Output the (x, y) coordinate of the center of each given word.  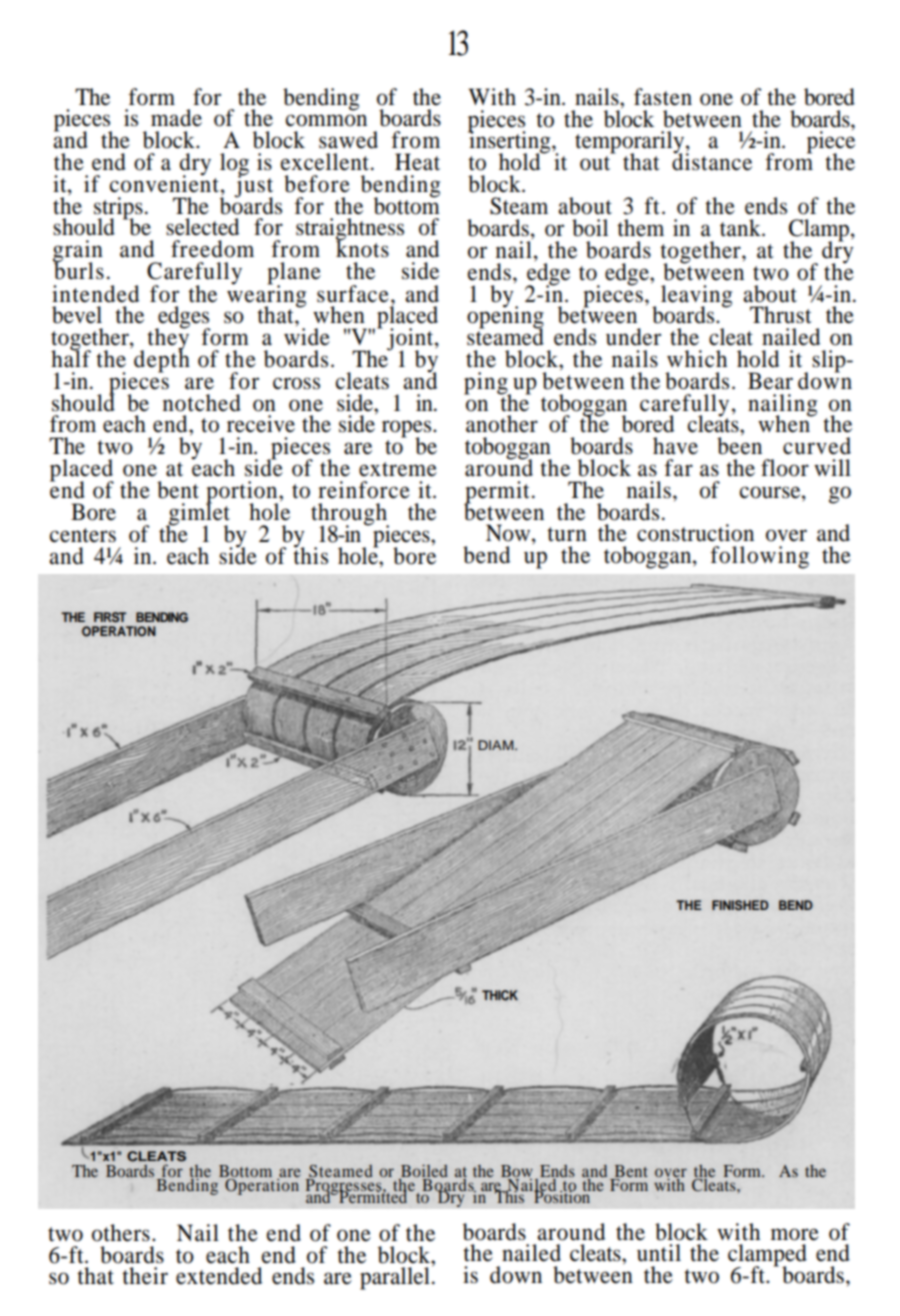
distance (712, 161)
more (795, 1234)
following (759, 557)
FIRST (110, 617)
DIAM (497, 745)
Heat (417, 162)
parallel (395, 1278)
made (176, 118)
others (121, 1233)
